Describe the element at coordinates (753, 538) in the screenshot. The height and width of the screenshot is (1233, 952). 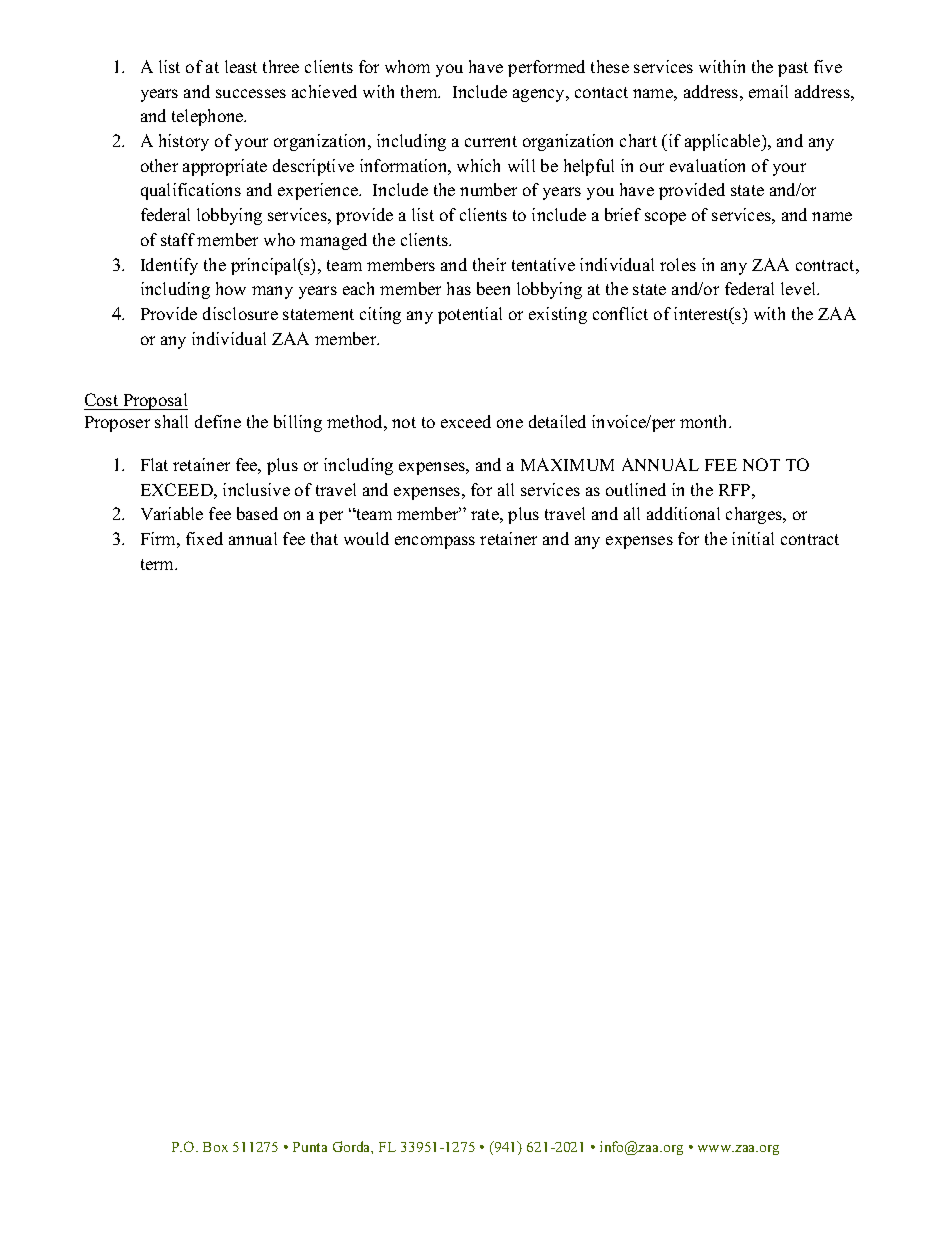
I see `initial` at that location.
